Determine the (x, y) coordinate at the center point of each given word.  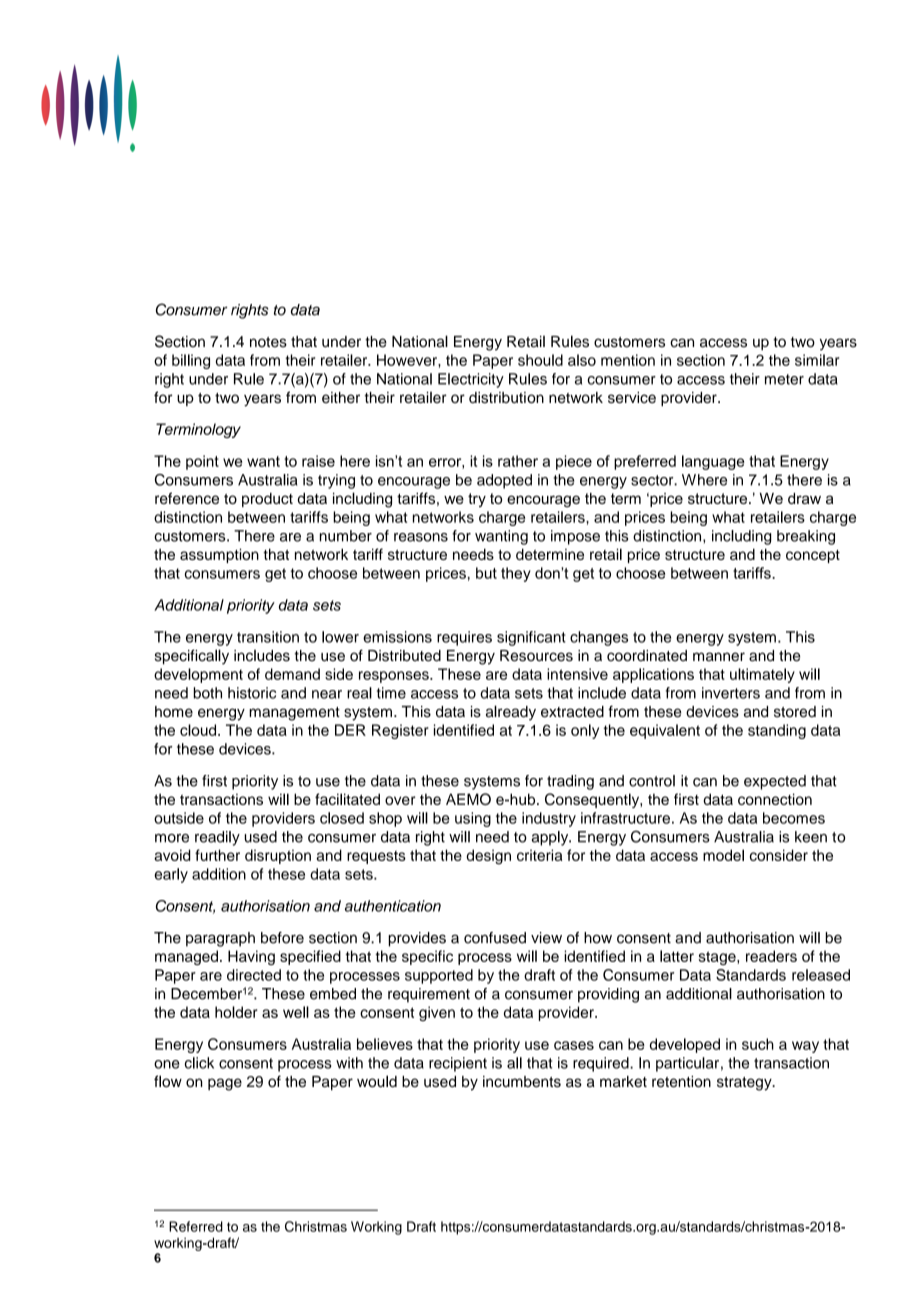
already (511, 713)
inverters (731, 693)
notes (268, 342)
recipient (458, 1064)
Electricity (471, 380)
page (225, 1084)
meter (784, 379)
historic (252, 693)
